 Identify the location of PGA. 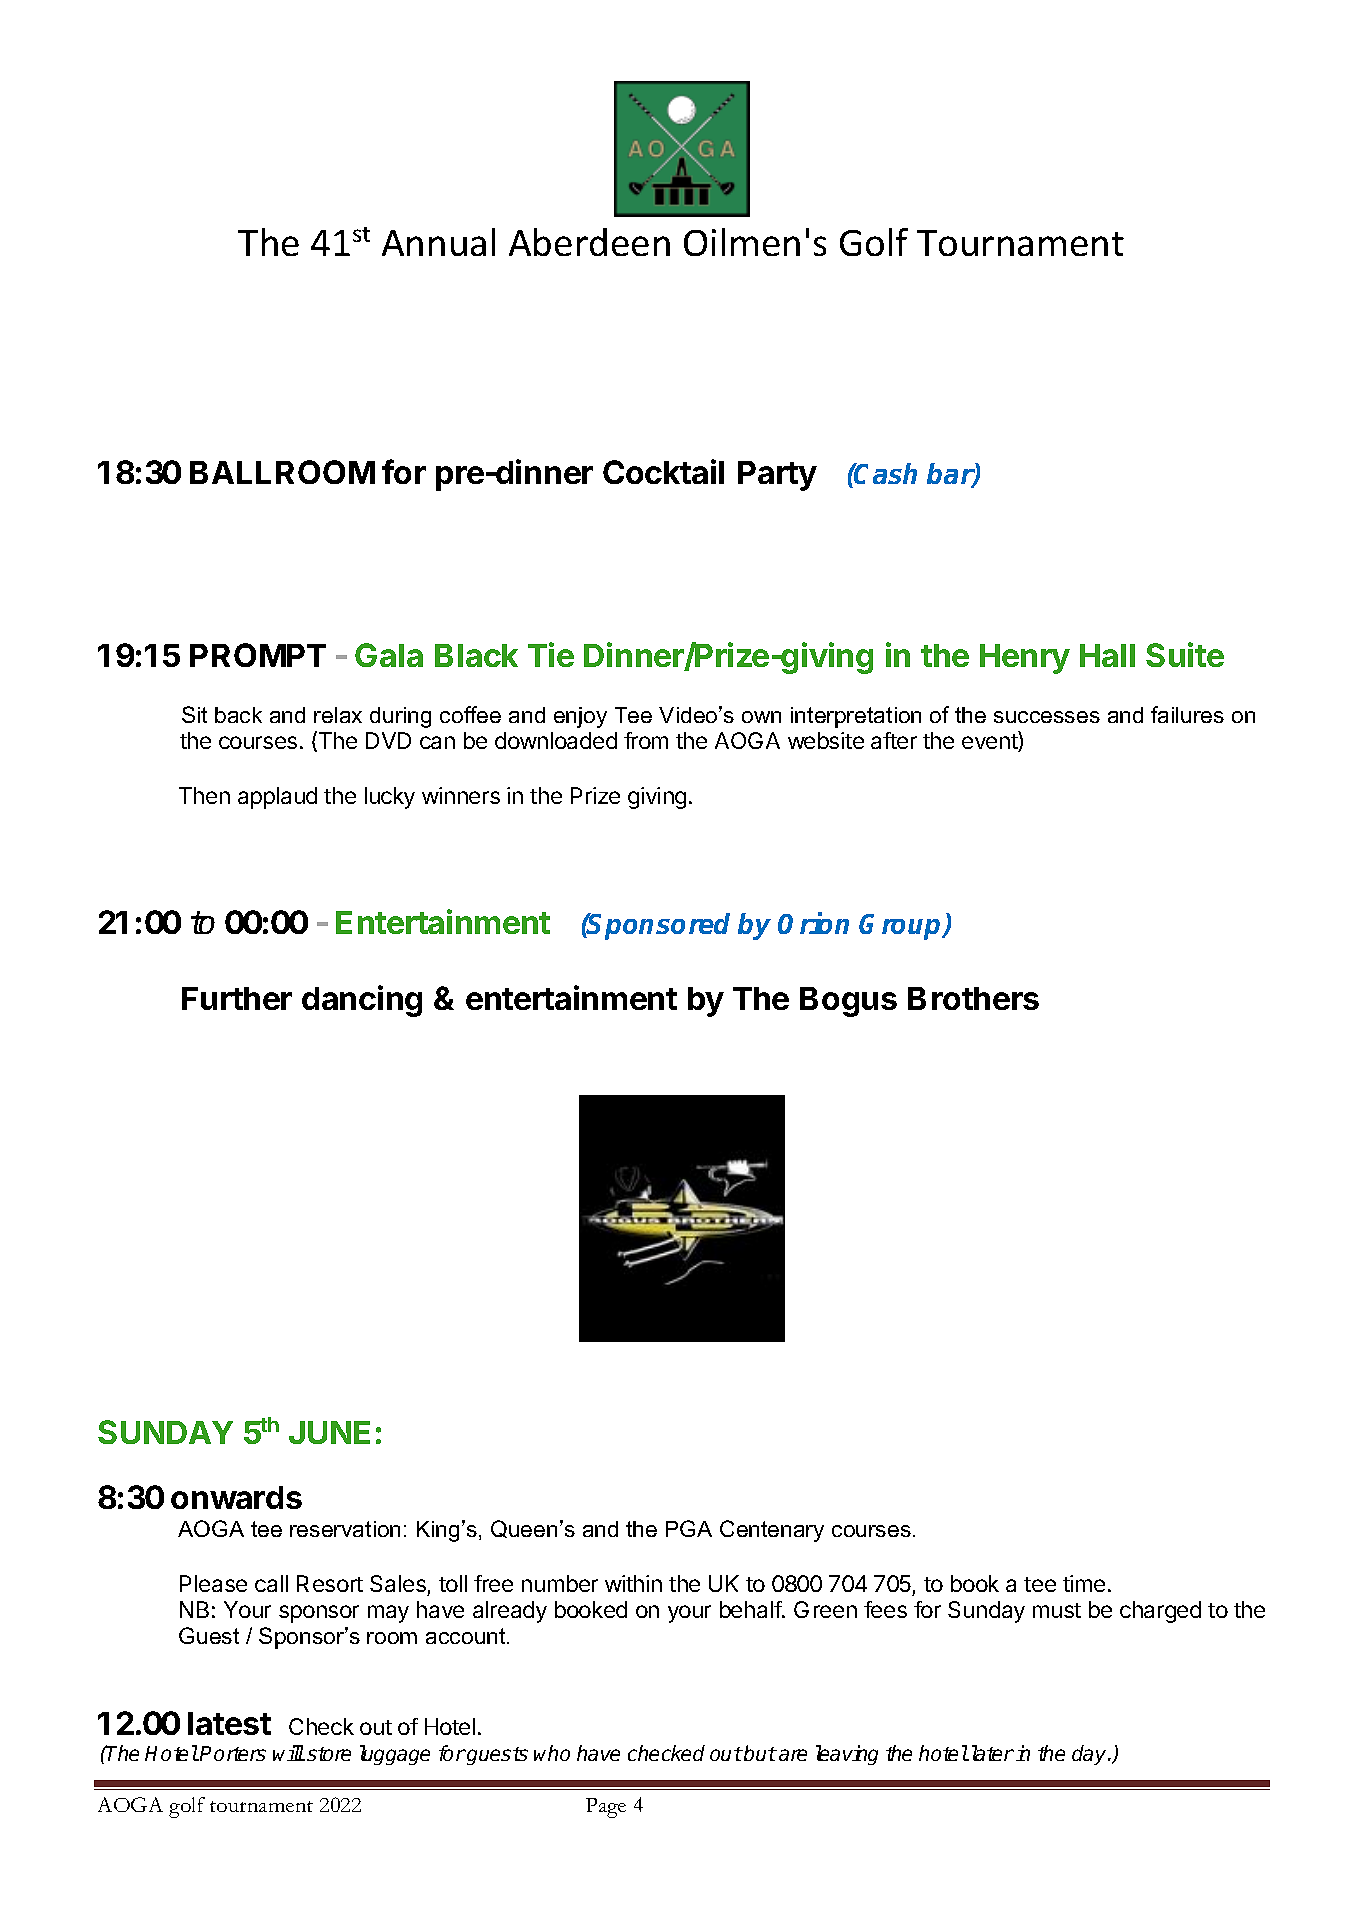
(689, 1528).
